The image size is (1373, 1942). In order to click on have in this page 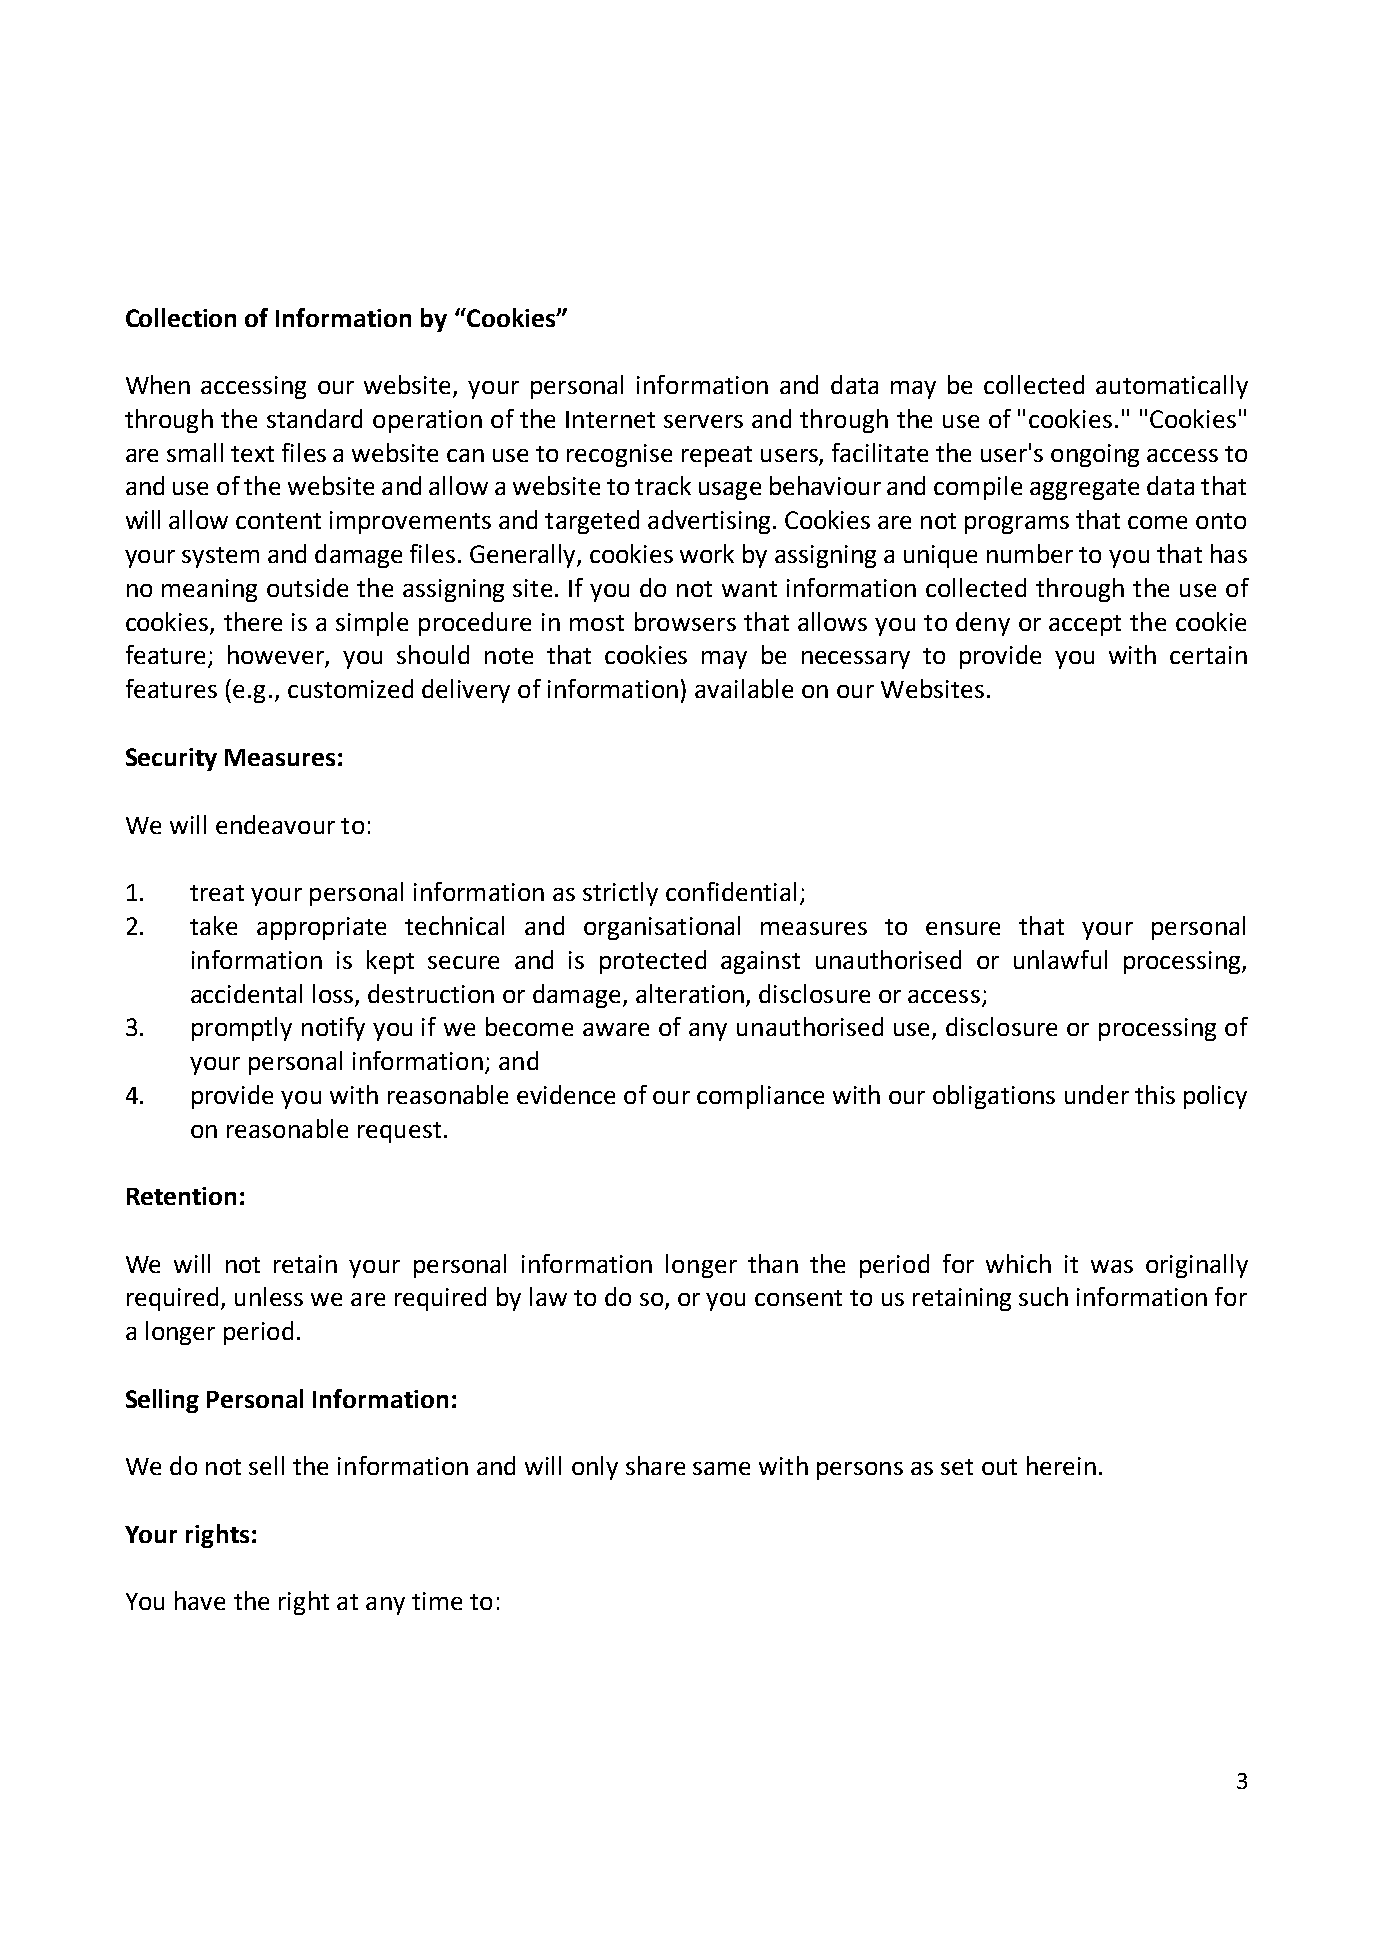, I will do `click(200, 1600)`.
